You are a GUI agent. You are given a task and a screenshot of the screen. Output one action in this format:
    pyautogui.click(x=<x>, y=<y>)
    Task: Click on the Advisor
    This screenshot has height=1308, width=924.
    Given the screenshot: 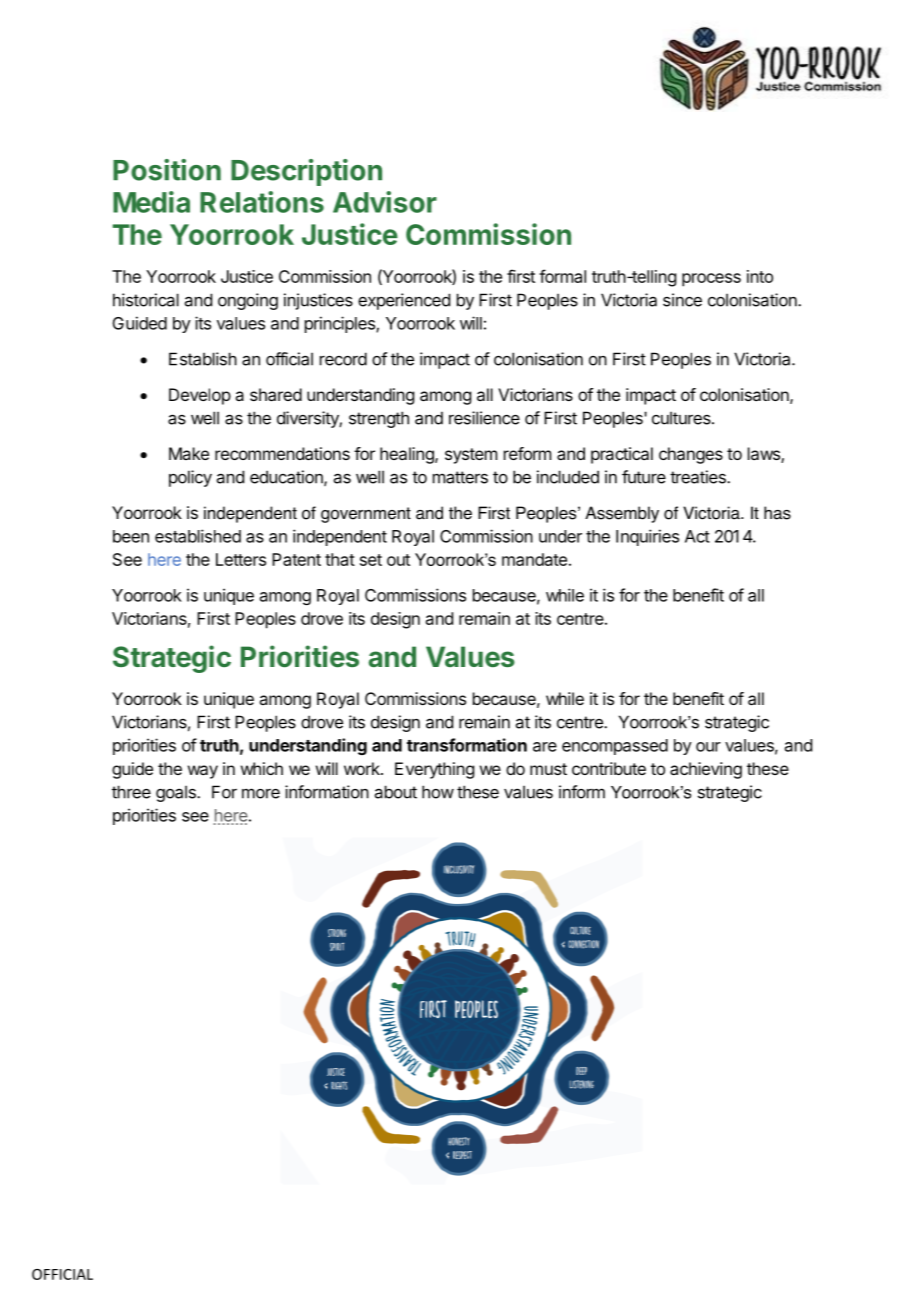 What is the action you would take?
    pyautogui.click(x=385, y=202)
